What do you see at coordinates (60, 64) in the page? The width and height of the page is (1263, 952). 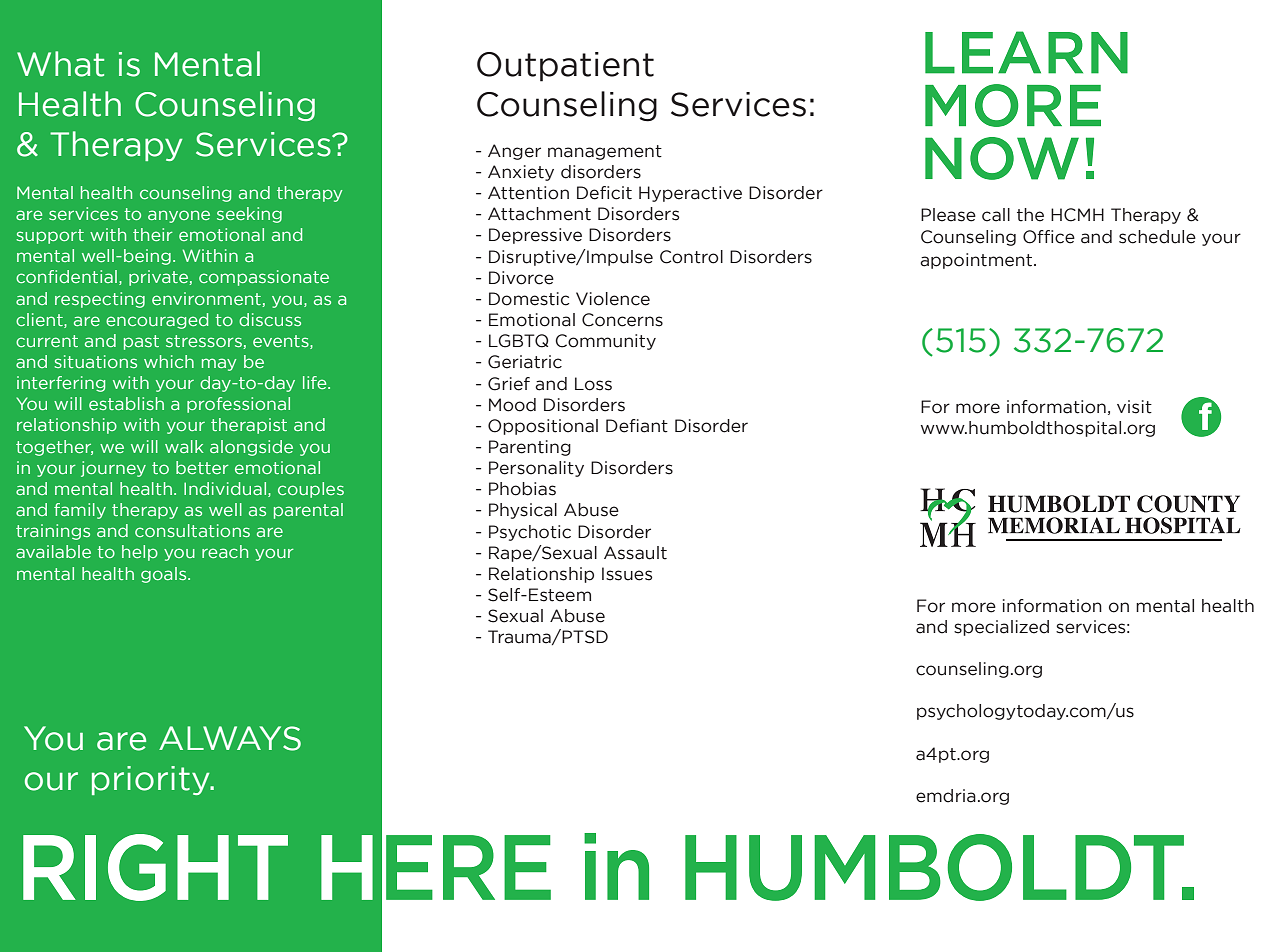 I see `What` at bounding box center [60, 64].
